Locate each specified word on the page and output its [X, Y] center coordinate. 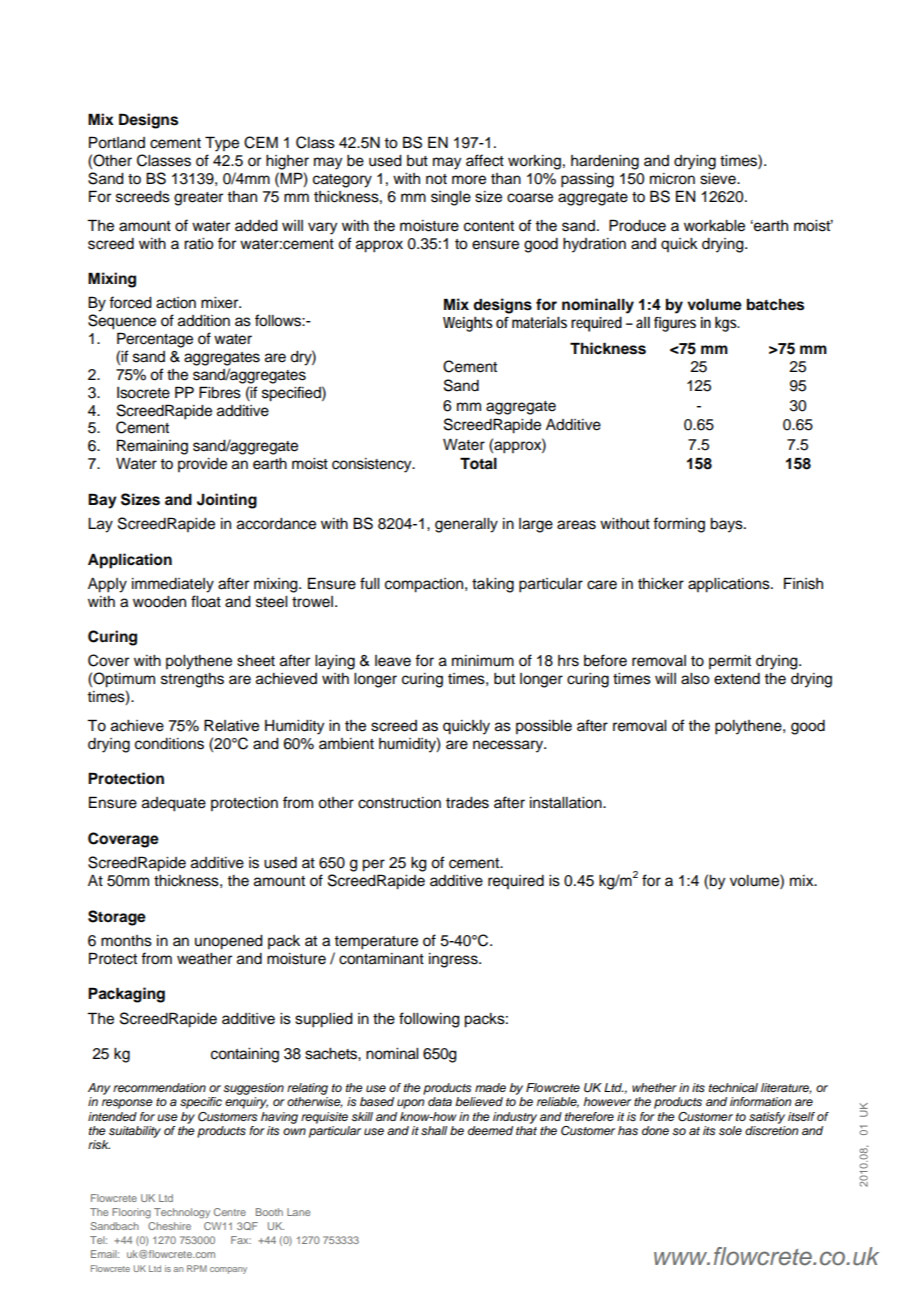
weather [204, 959]
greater [198, 199]
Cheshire [169, 1226]
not [436, 179]
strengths [192, 680]
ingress [454, 960]
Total [478, 463]
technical [733, 1087]
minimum [483, 661]
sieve [719, 179]
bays [727, 525]
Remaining [152, 447]
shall [434, 1130]
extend [737, 679]
